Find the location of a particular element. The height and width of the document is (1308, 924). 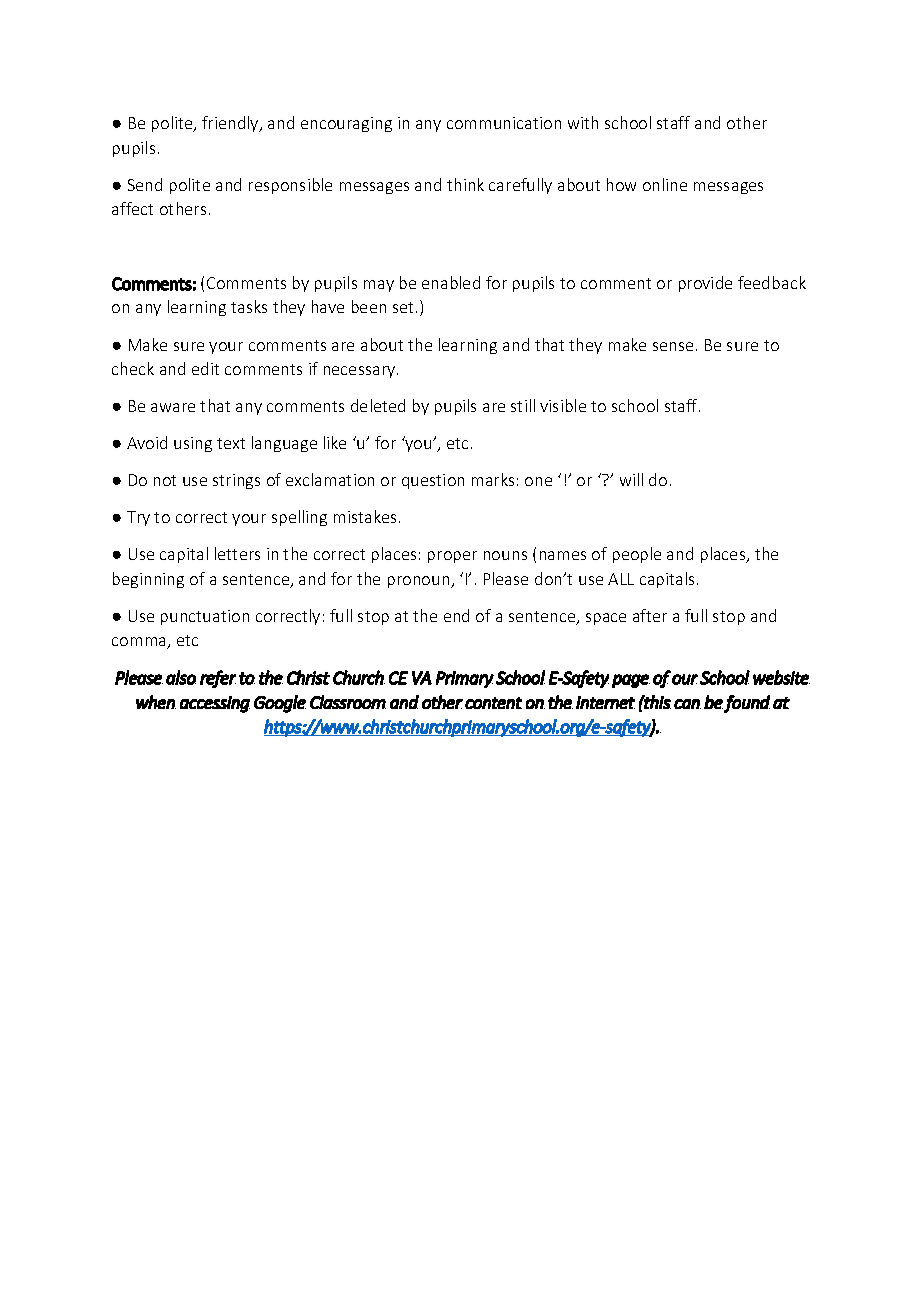

enabled is located at coordinates (451, 282).
